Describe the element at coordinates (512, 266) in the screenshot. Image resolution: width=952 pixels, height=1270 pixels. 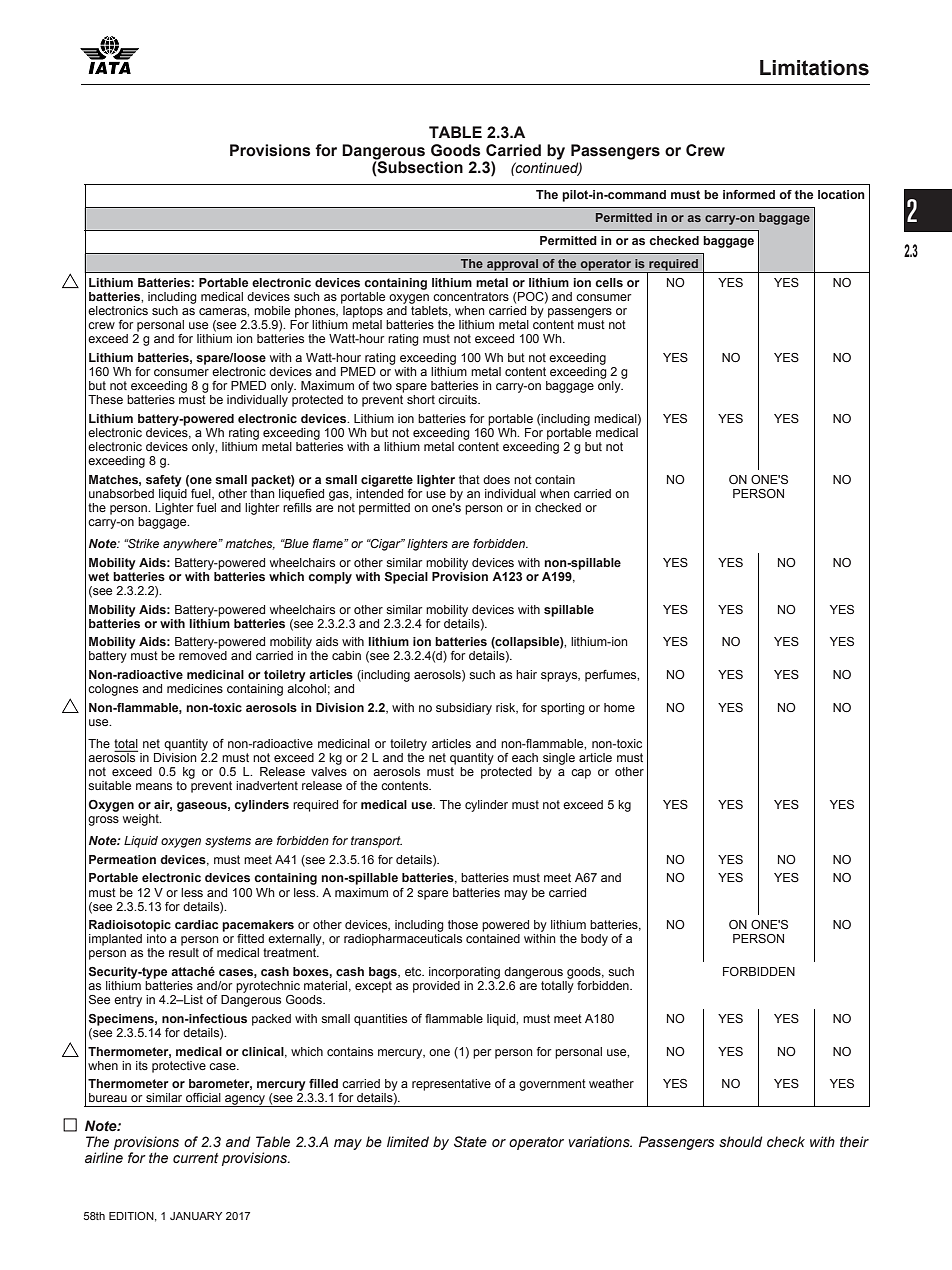
I see `approval` at that location.
